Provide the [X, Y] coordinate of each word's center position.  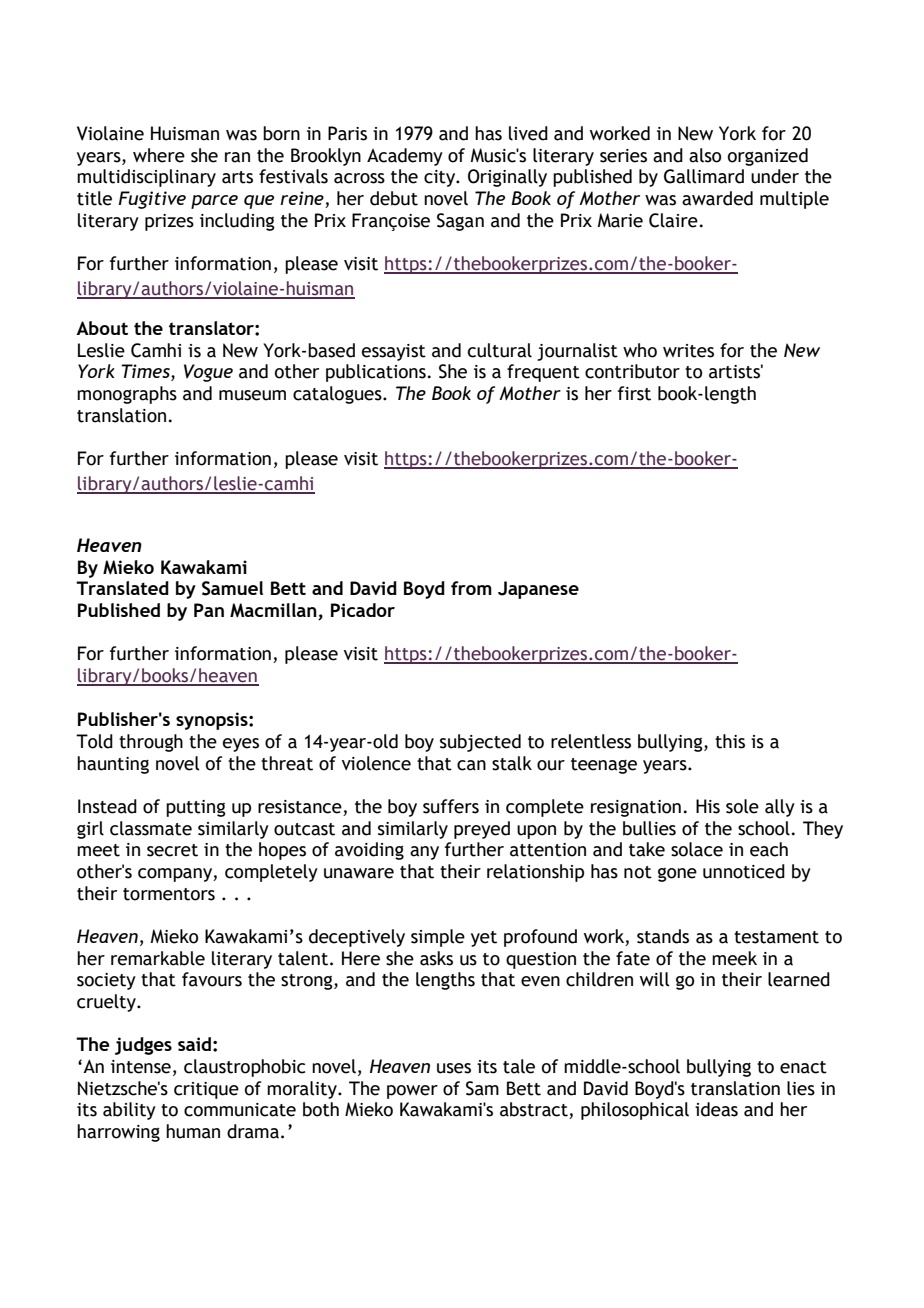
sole [742, 806]
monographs [127, 395]
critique [206, 1090]
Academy [405, 157]
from [471, 588]
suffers [451, 806]
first [634, 393]
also [705, 155]
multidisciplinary [146, 178]
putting [196, 808]
